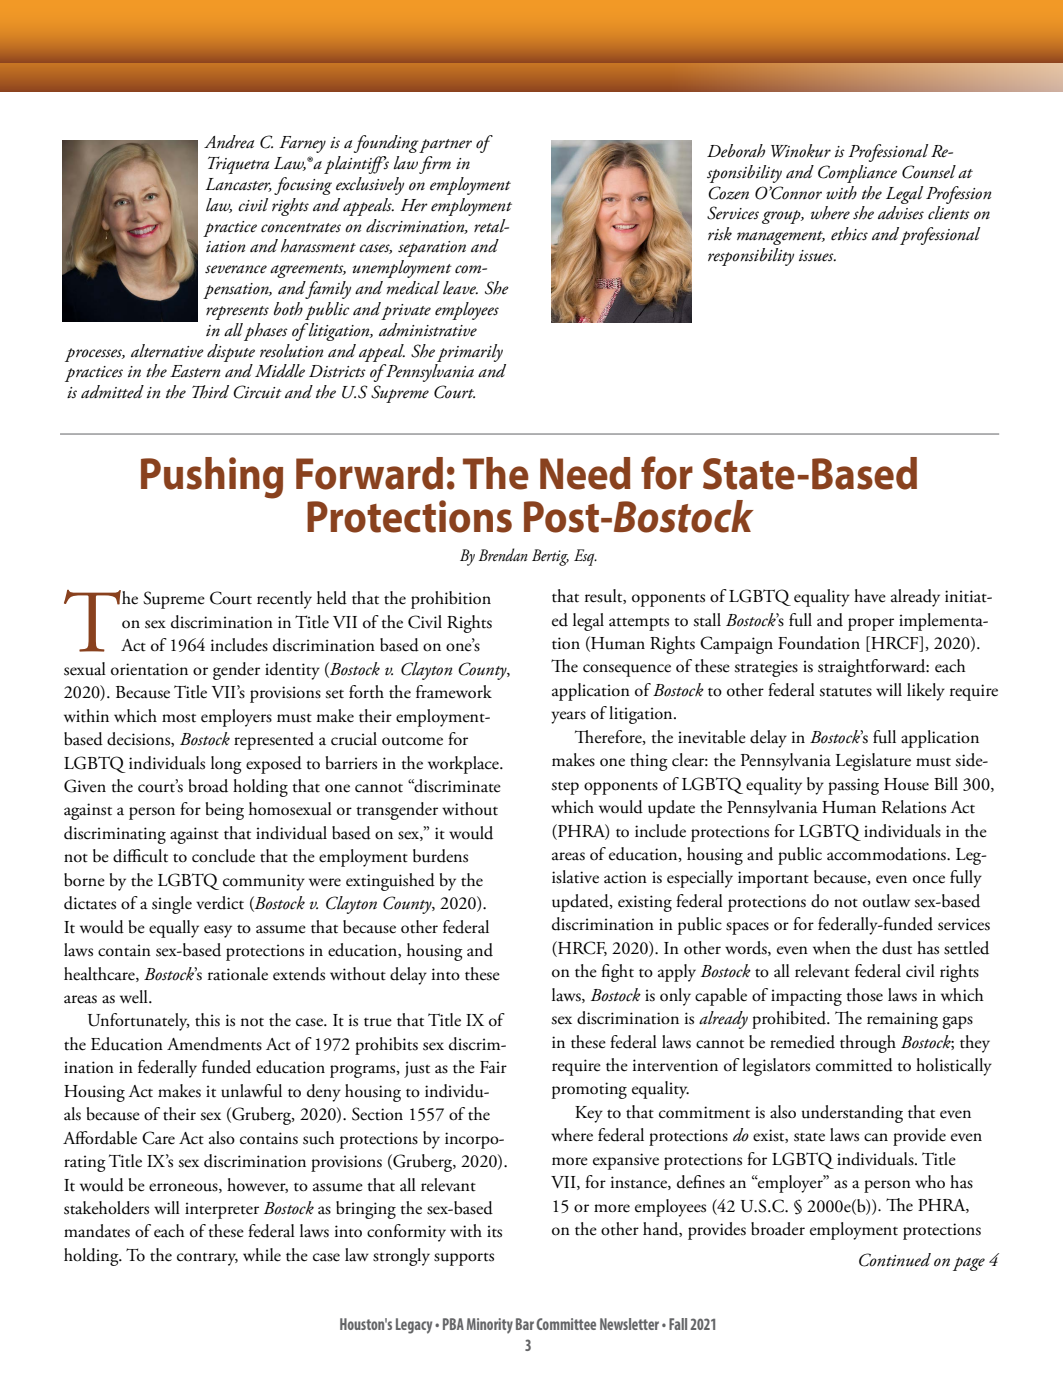 The image size is (1063, 1375). What do you see at coordinates (445, 146) in the document?
I see `partner` at bounding box center [445, 146].
